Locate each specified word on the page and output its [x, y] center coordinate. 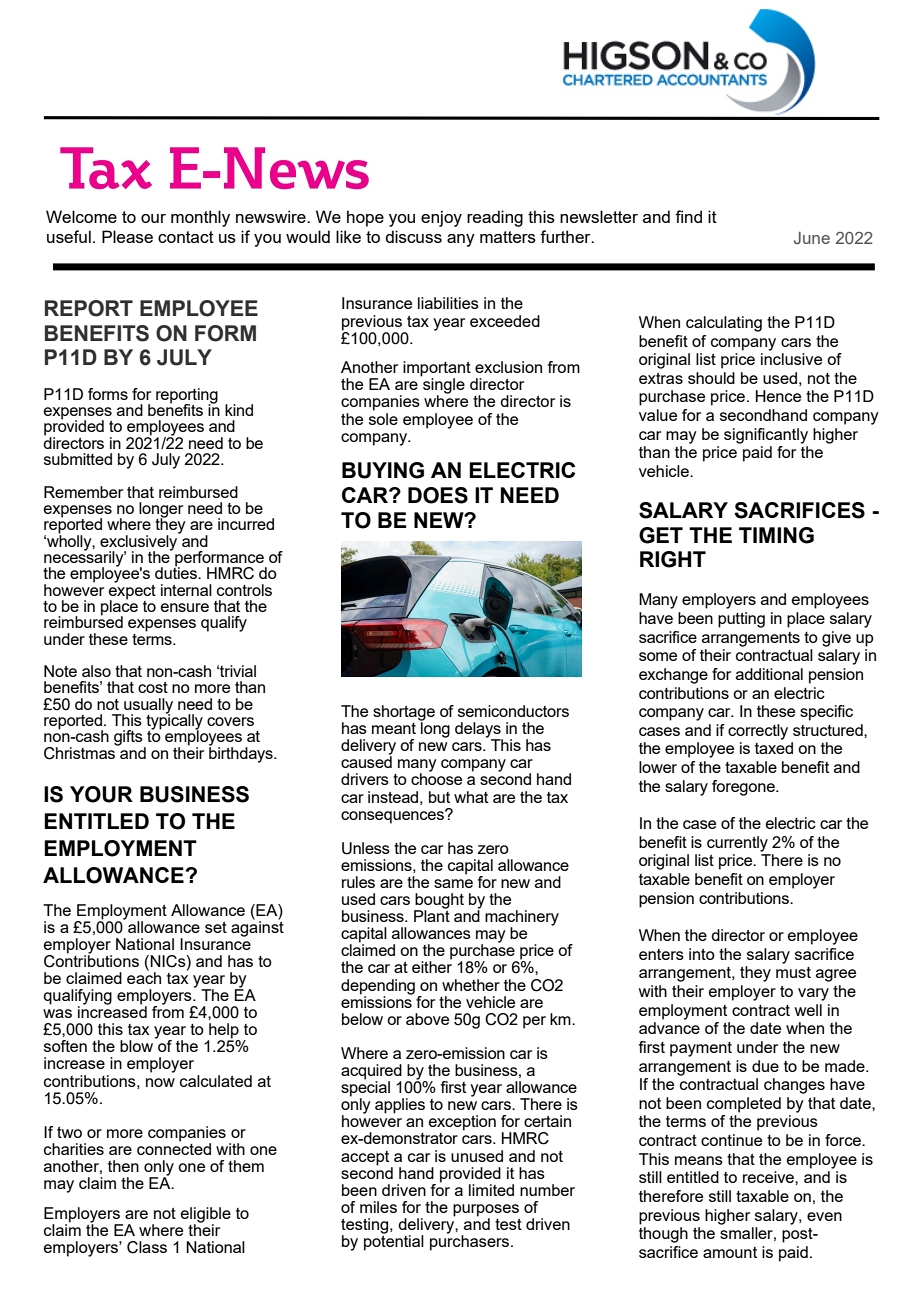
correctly [758, 732]
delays [479, 731]
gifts [129, 739]
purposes [486, 1211]
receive [769, 1177]
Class [147, 1247]
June [812, 238]
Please [127, 236]
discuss [413, 236]
